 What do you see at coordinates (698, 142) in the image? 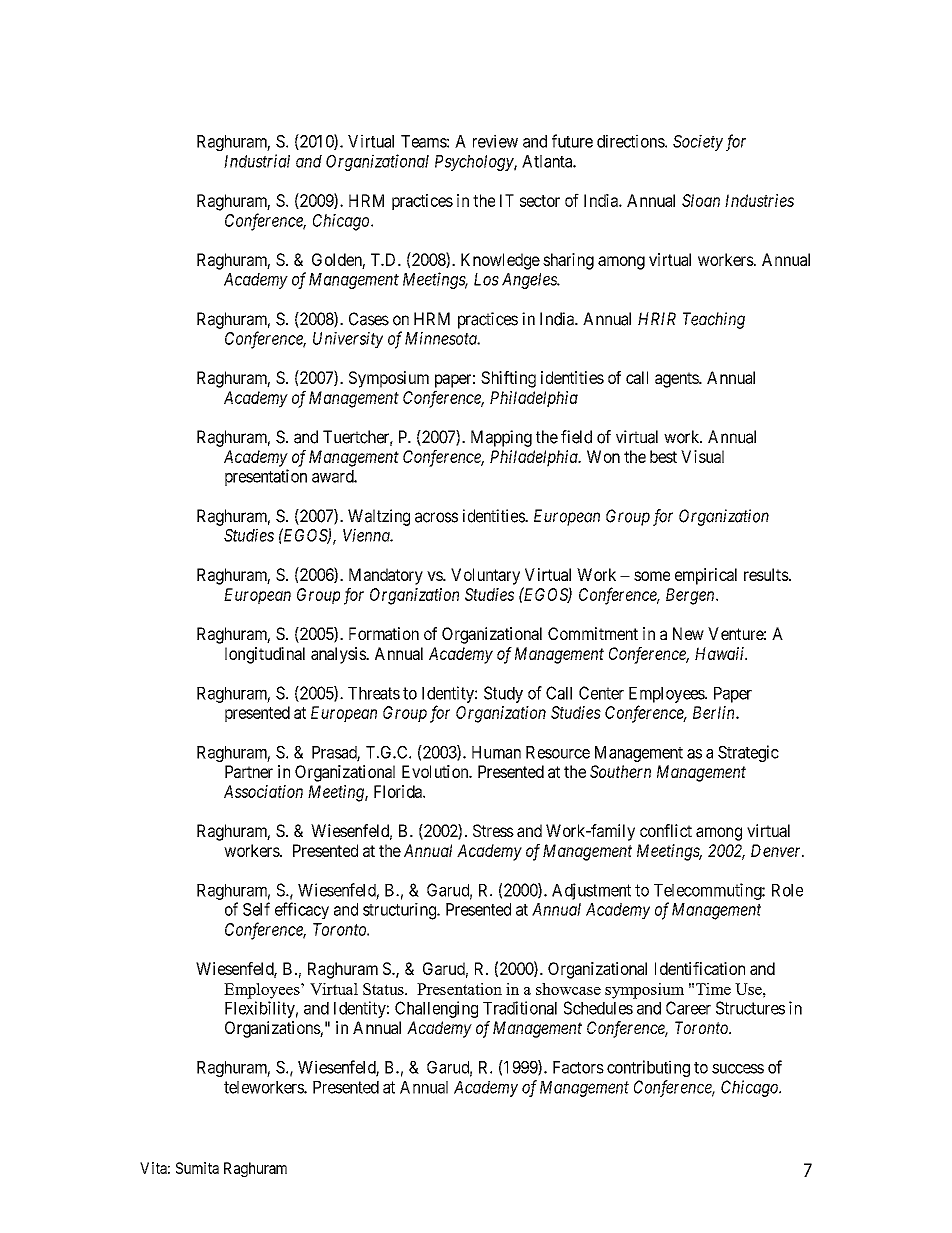
I see `Society` at bounding box center [698, 142].
